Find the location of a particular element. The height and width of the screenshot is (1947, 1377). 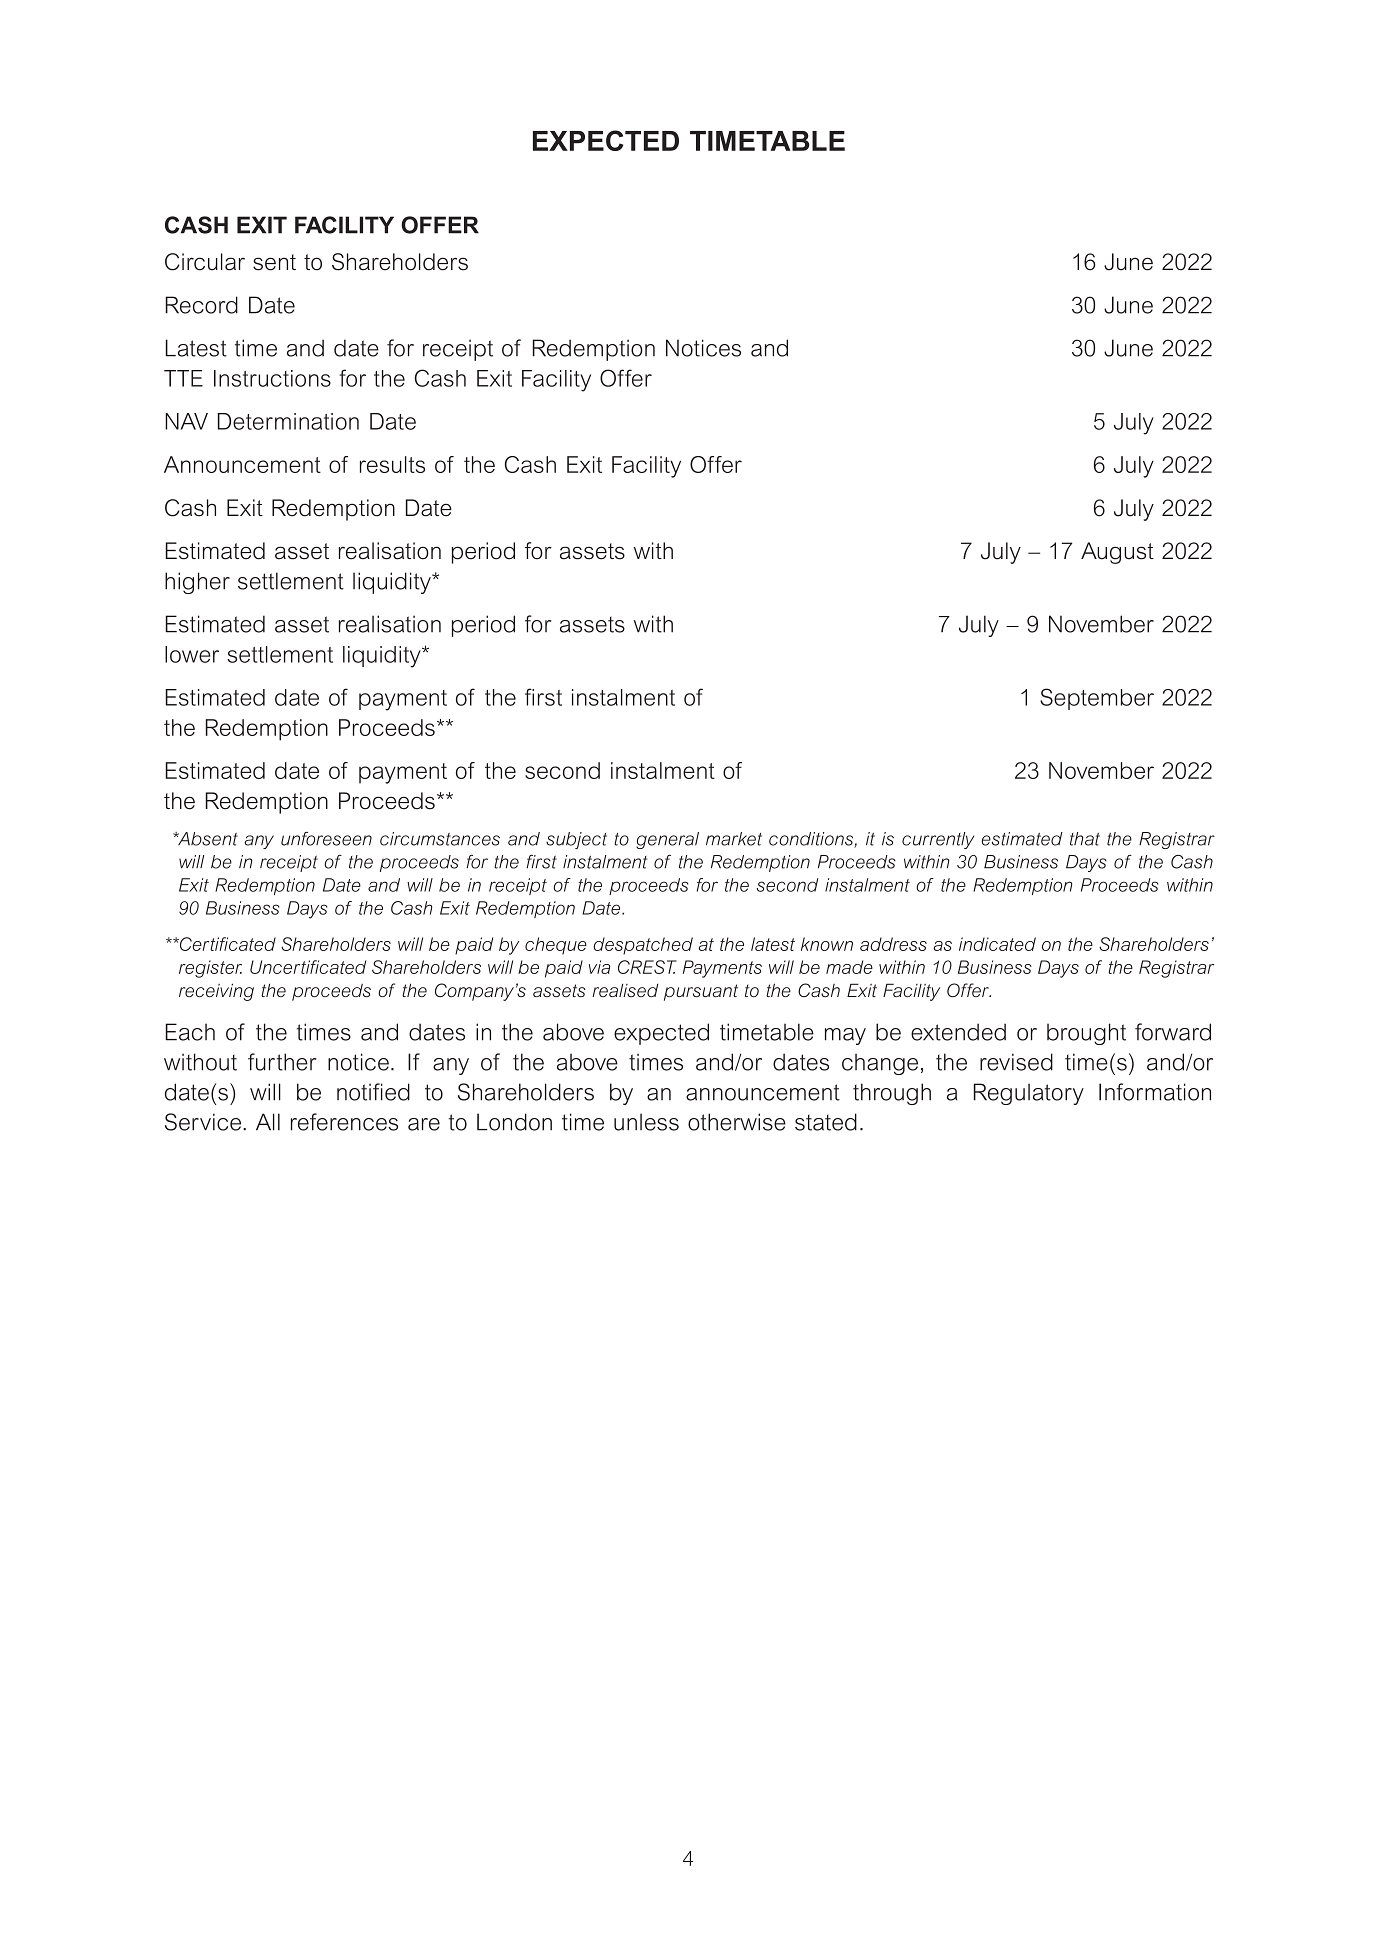

Determination is located at coordinates (288, 421).
